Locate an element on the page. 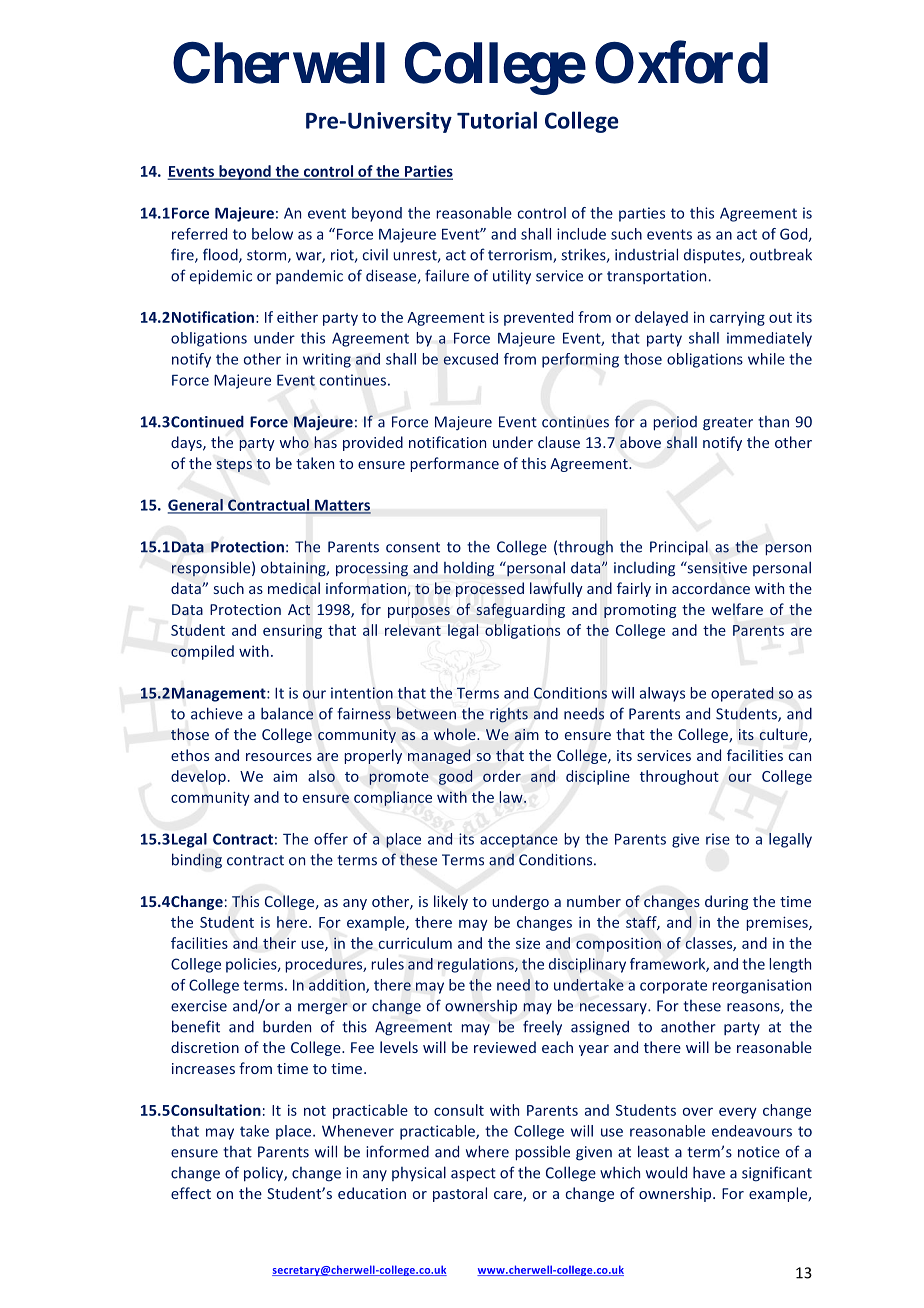  ensuring is located at coordinates (292, 632).
